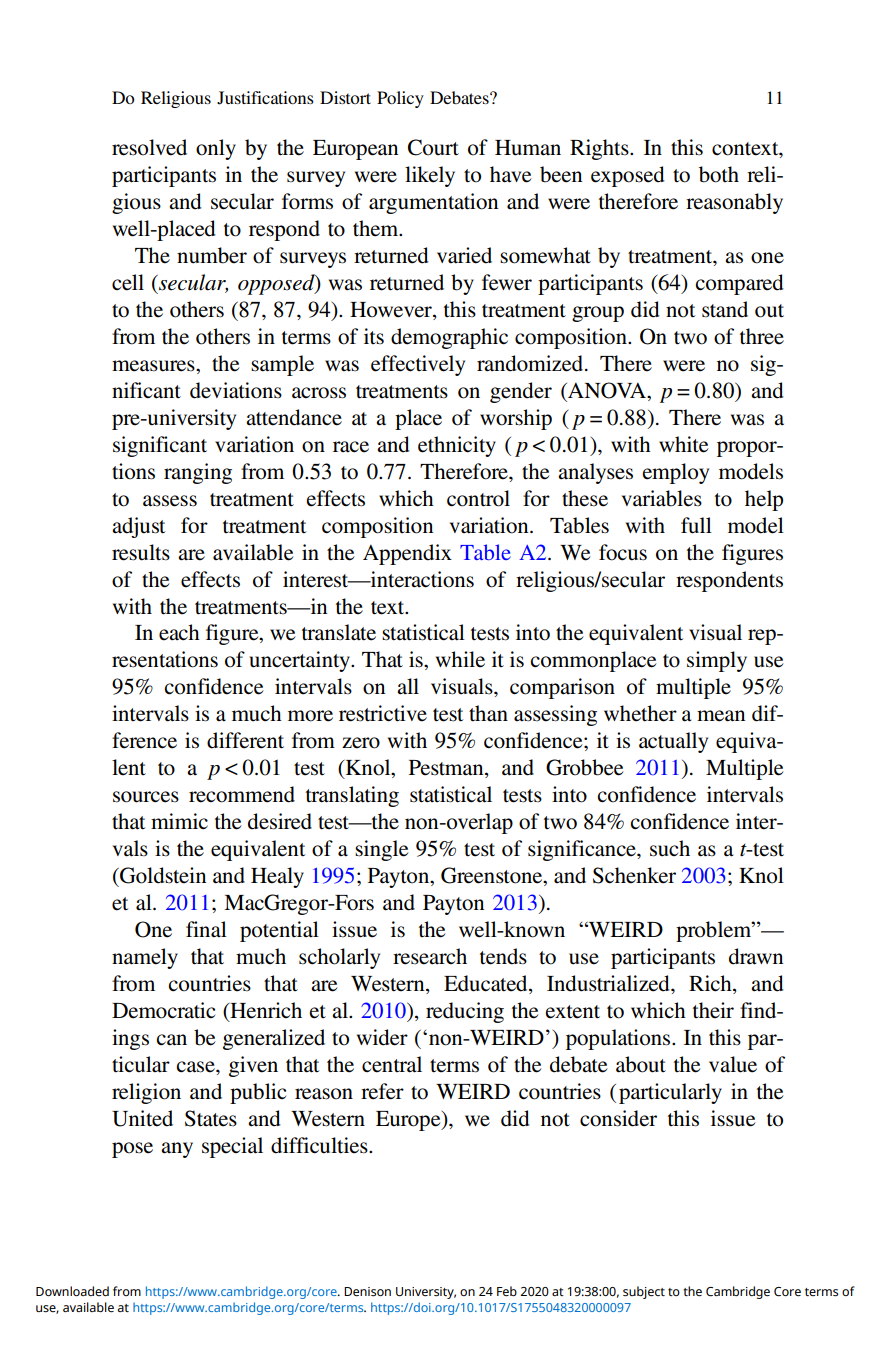  Describe the element at coordinates (154, 366) in the screenshot. I see `measures` at that location.
